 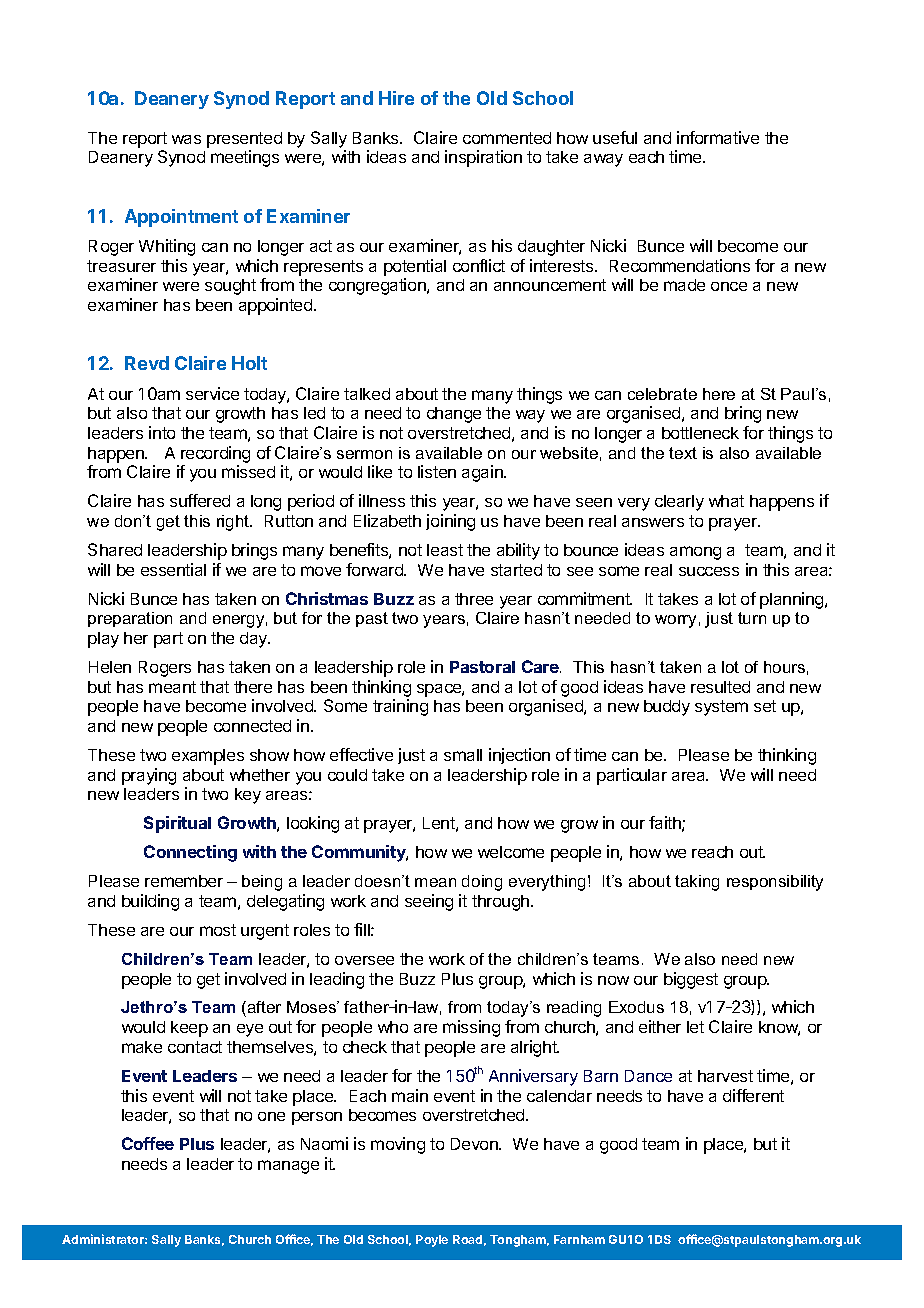 I want to click on celebrate, so click(x=662, y=394).
